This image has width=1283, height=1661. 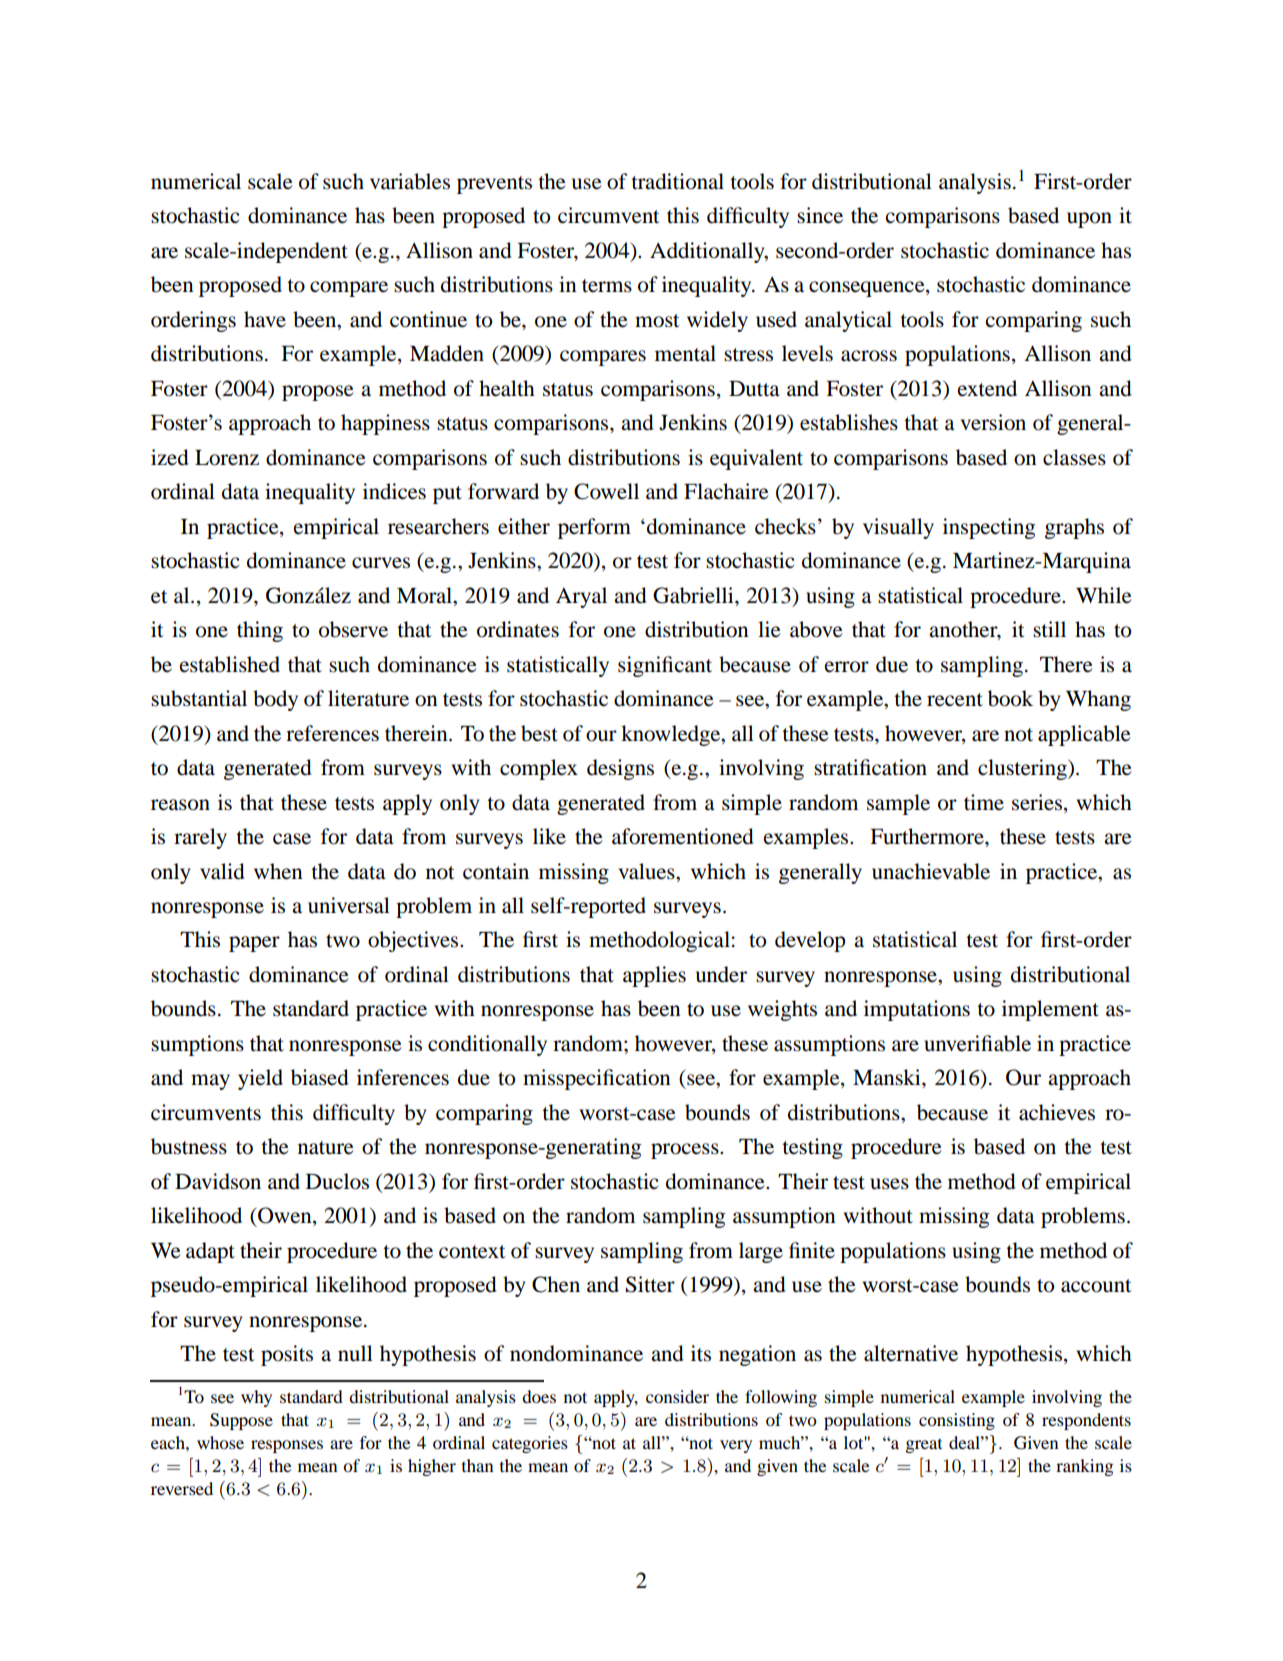 I want to click on inspecting, so click(x=989, y=528).
